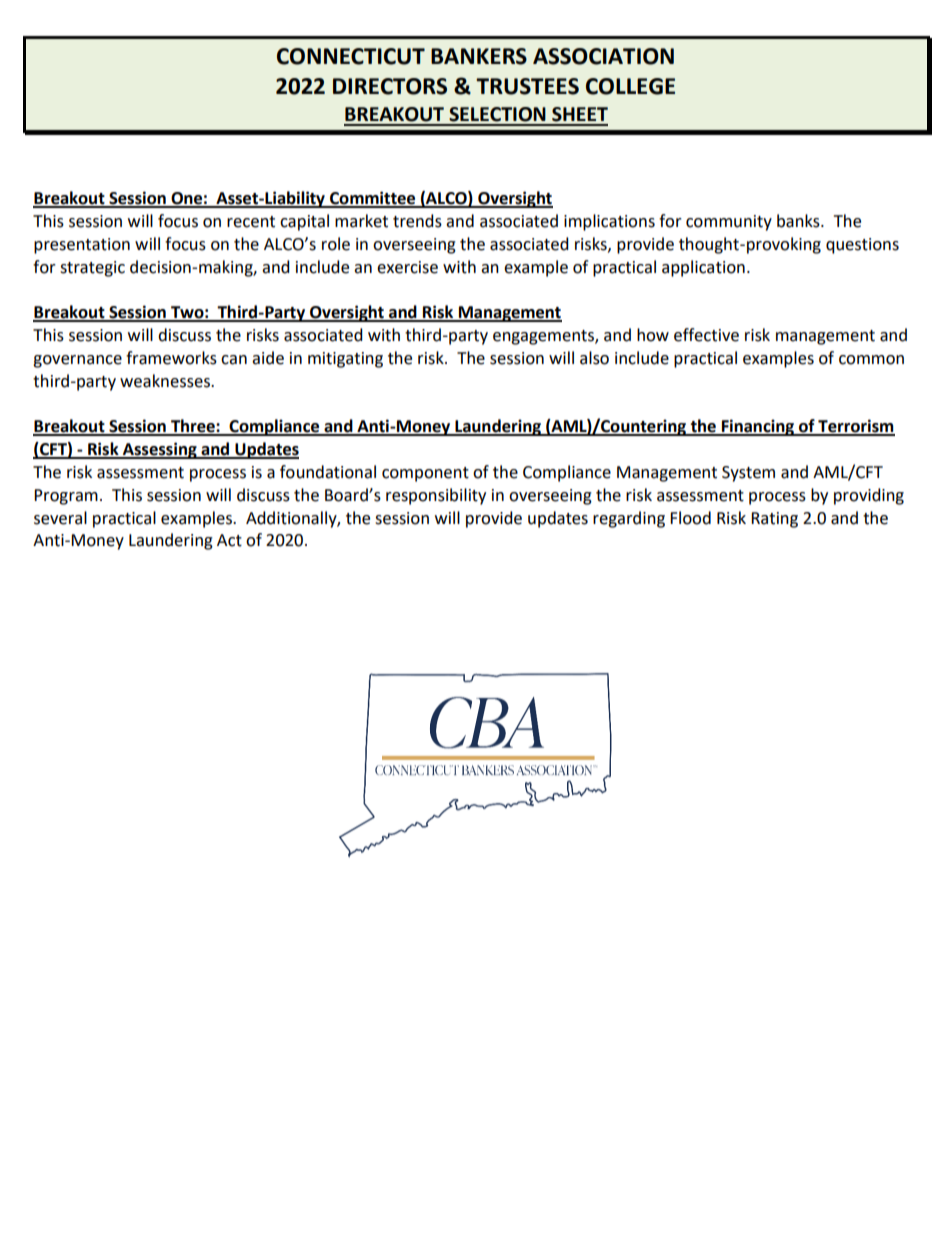 The width and height of the screenshot is (952, 1233). What do you see at coordinates (871, 360) in the screenshot?
I see `common` at bounding box center [871, 360].
